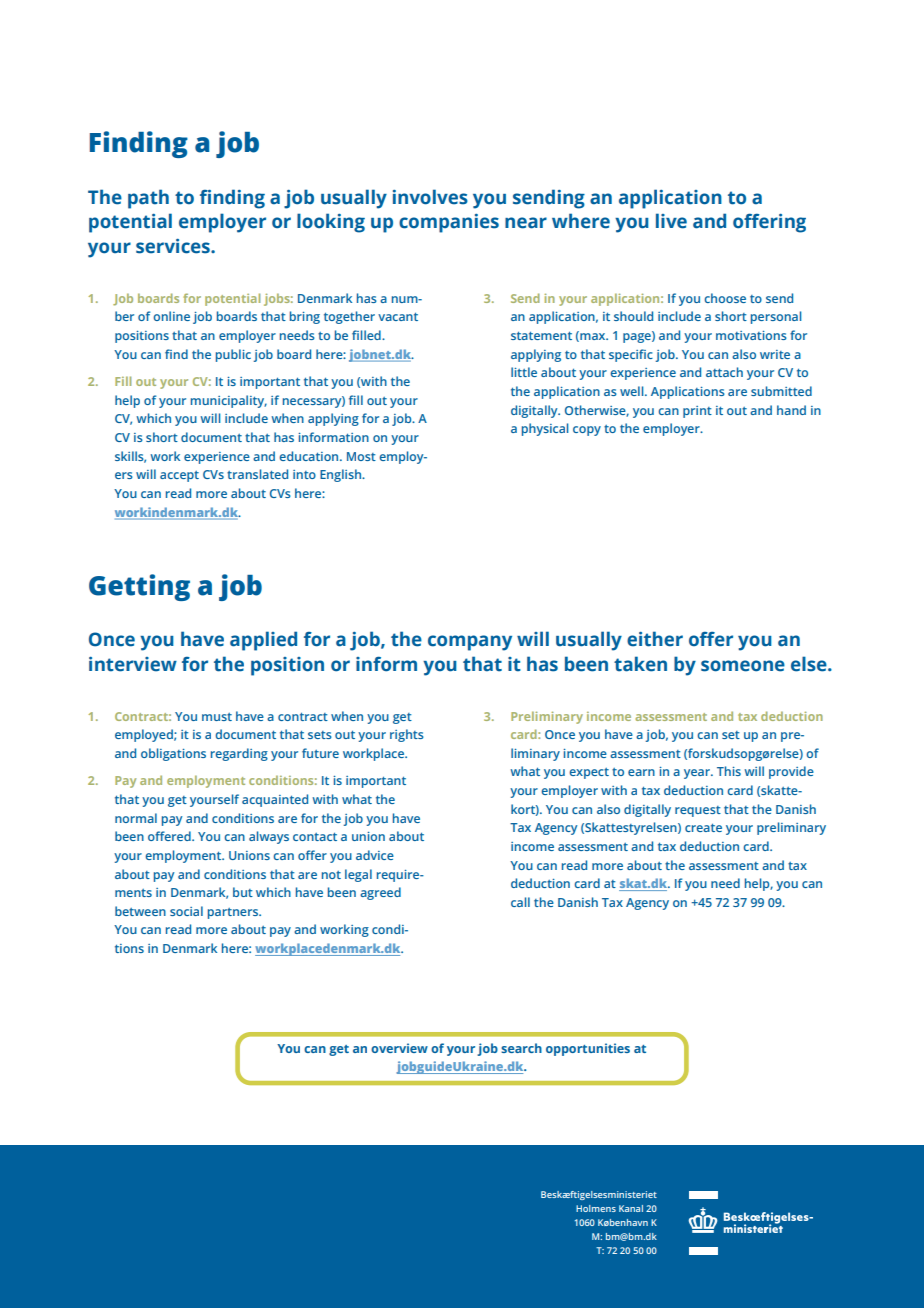 The height and width of the document is (1308, 924). Describe the element at coordinates (671, 221) in the document. I see `live` at that location.
